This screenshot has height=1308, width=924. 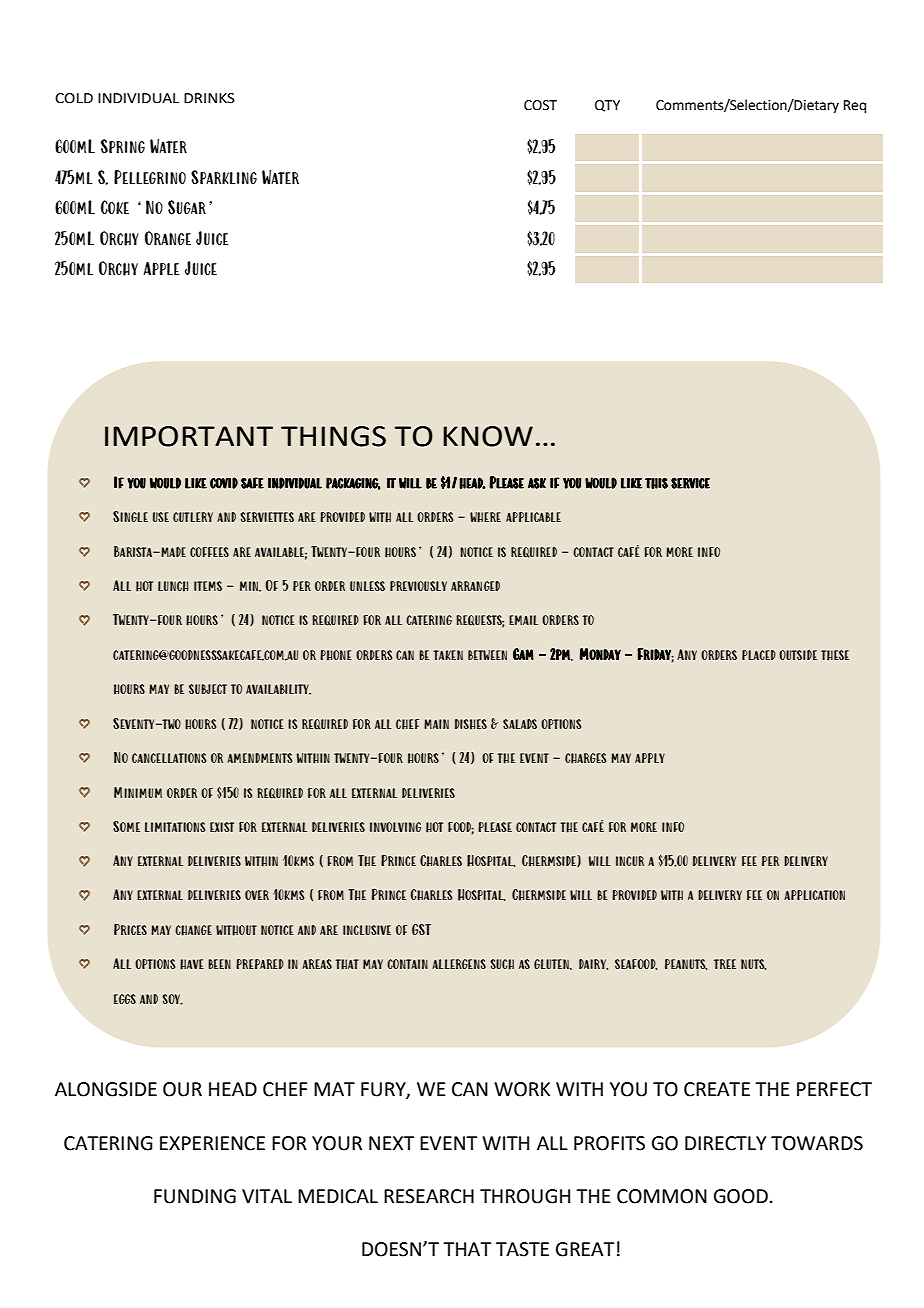 What do you see at coordinates (662, 1196) in the screenshot?
I see `COMMON` at bounding box center [662, 1196].
